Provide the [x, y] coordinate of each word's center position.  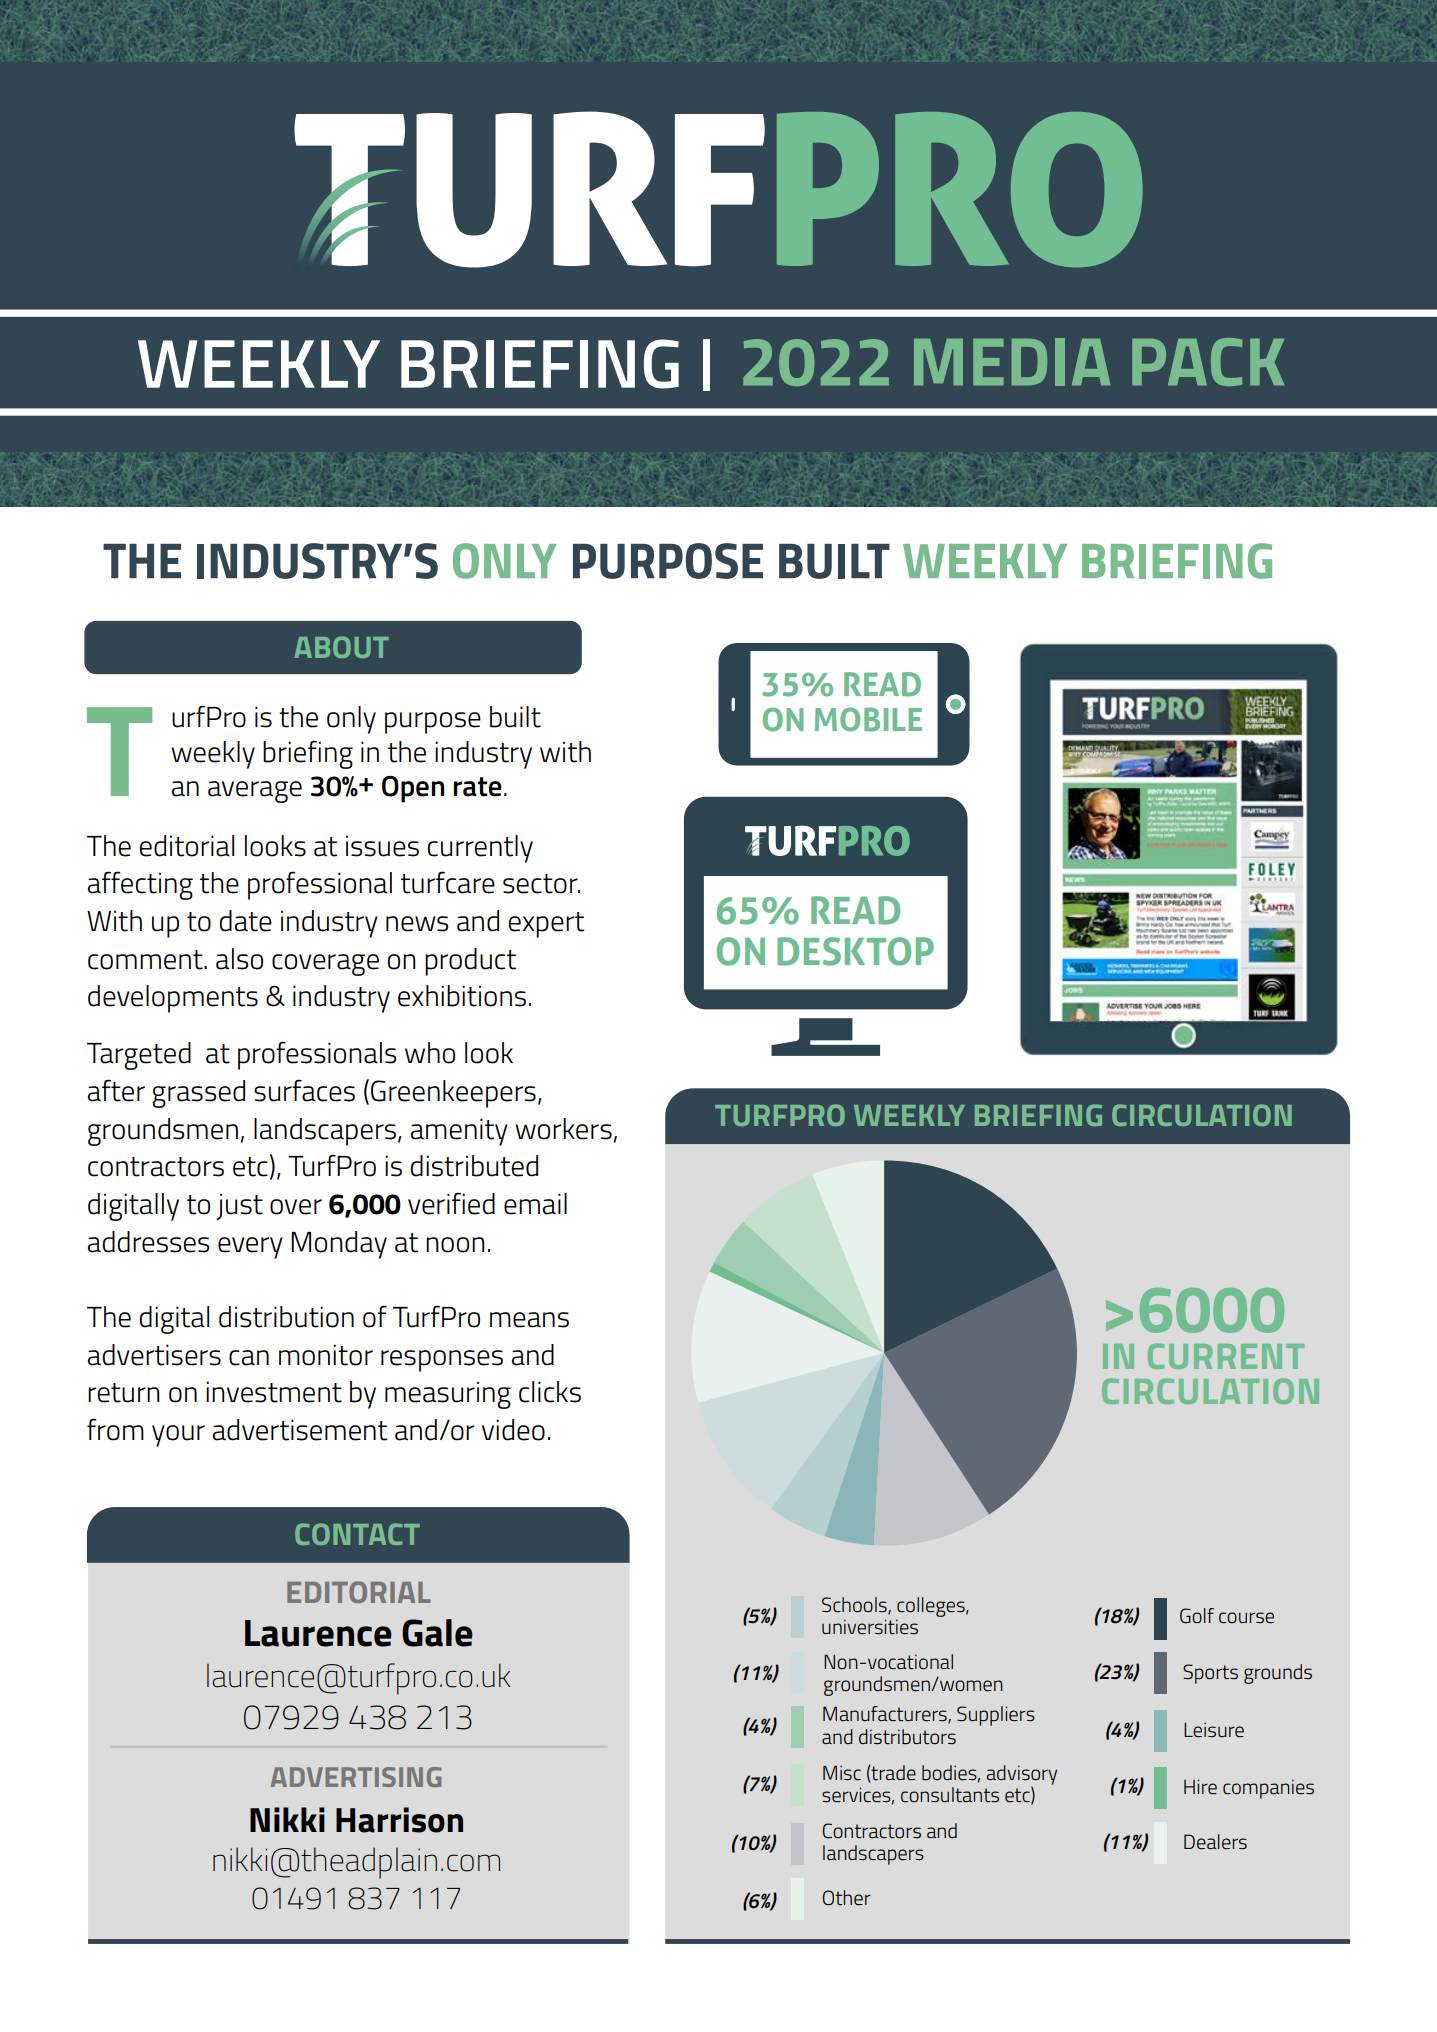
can [249, 1358]
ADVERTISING [356, 1777]
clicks [550, 1392]
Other [847, 1898]
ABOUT [341, 647]
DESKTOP [855, 951]
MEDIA [1012, 362]
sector [541, 884]
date [245, 921]
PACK [1208, 362]
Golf [1197, 1615]
